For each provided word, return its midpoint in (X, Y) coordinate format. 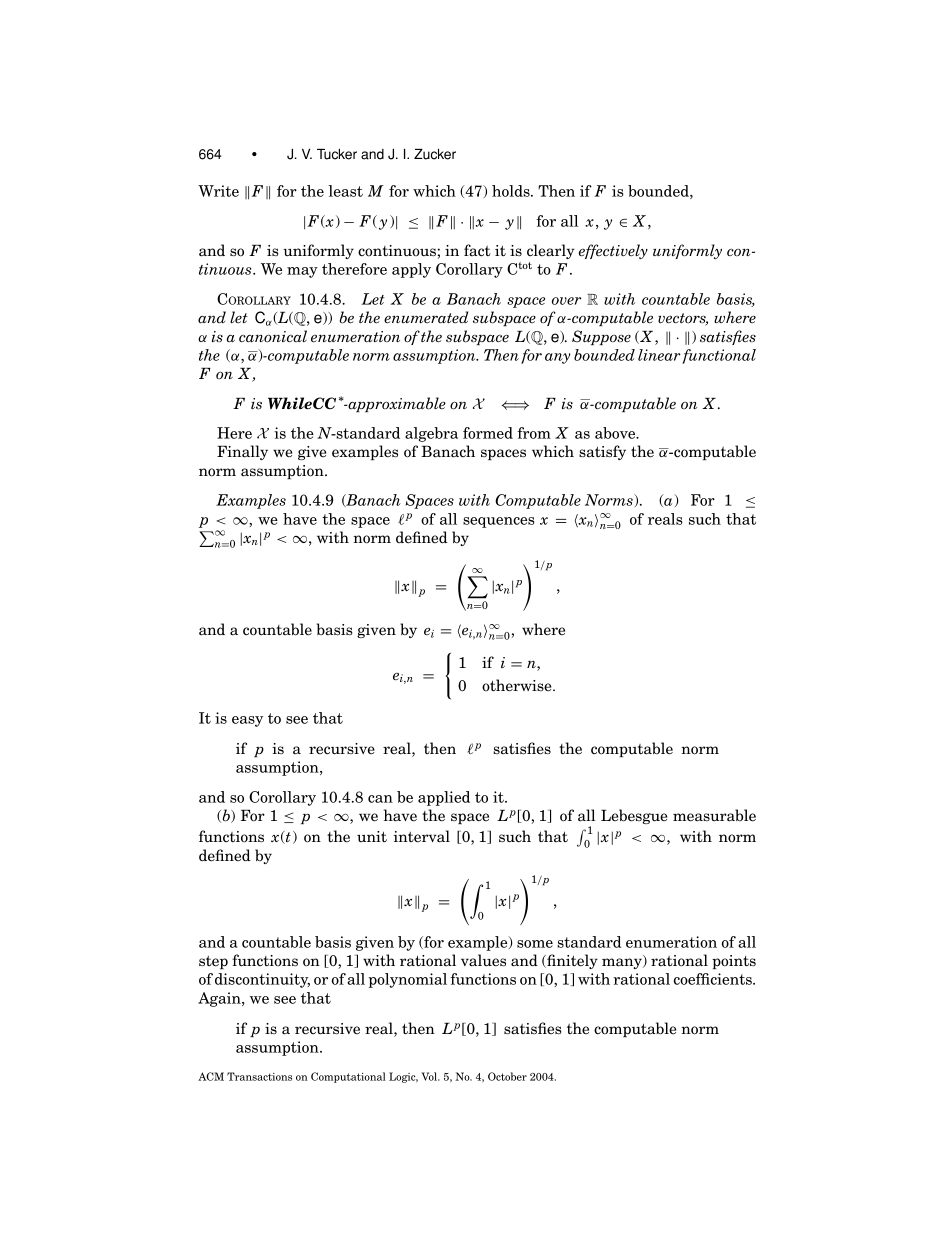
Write (218, 191)
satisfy (602, 452)
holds (512, 191)
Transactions (259, 1076)
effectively (613, 251)
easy (247, 721)
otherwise (518, 685)
